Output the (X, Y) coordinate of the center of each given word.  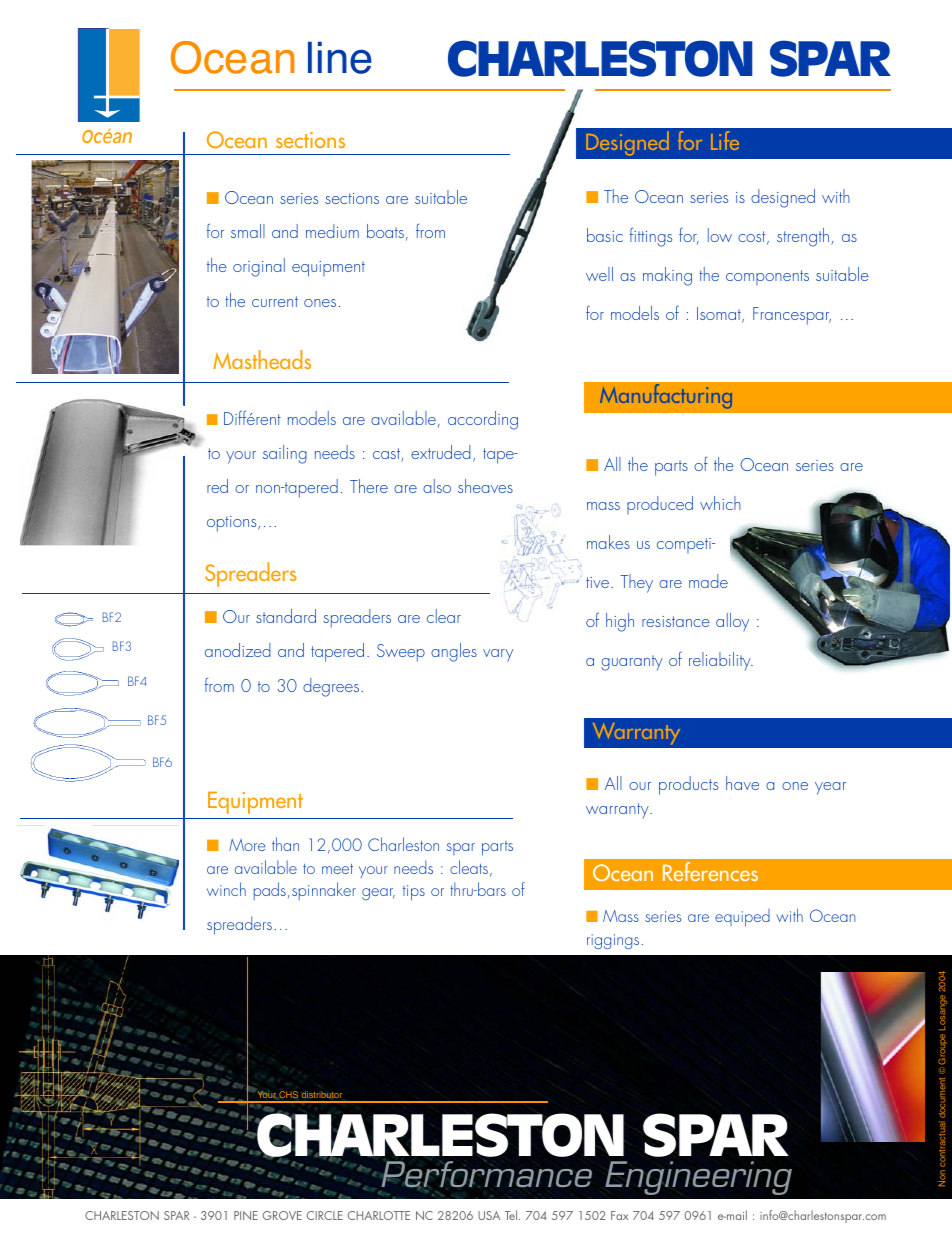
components (767, 277)
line (340, 58)
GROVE (282, 1215)
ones (320, 303)
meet (337, 869)
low (720, 235)
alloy (732, 622)
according (483, 420)
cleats (469, 867)
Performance (486, 1175)
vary (498, 655)
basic (605, 235)
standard (286, 616)
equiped (742, 918)
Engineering (698, 1178)
